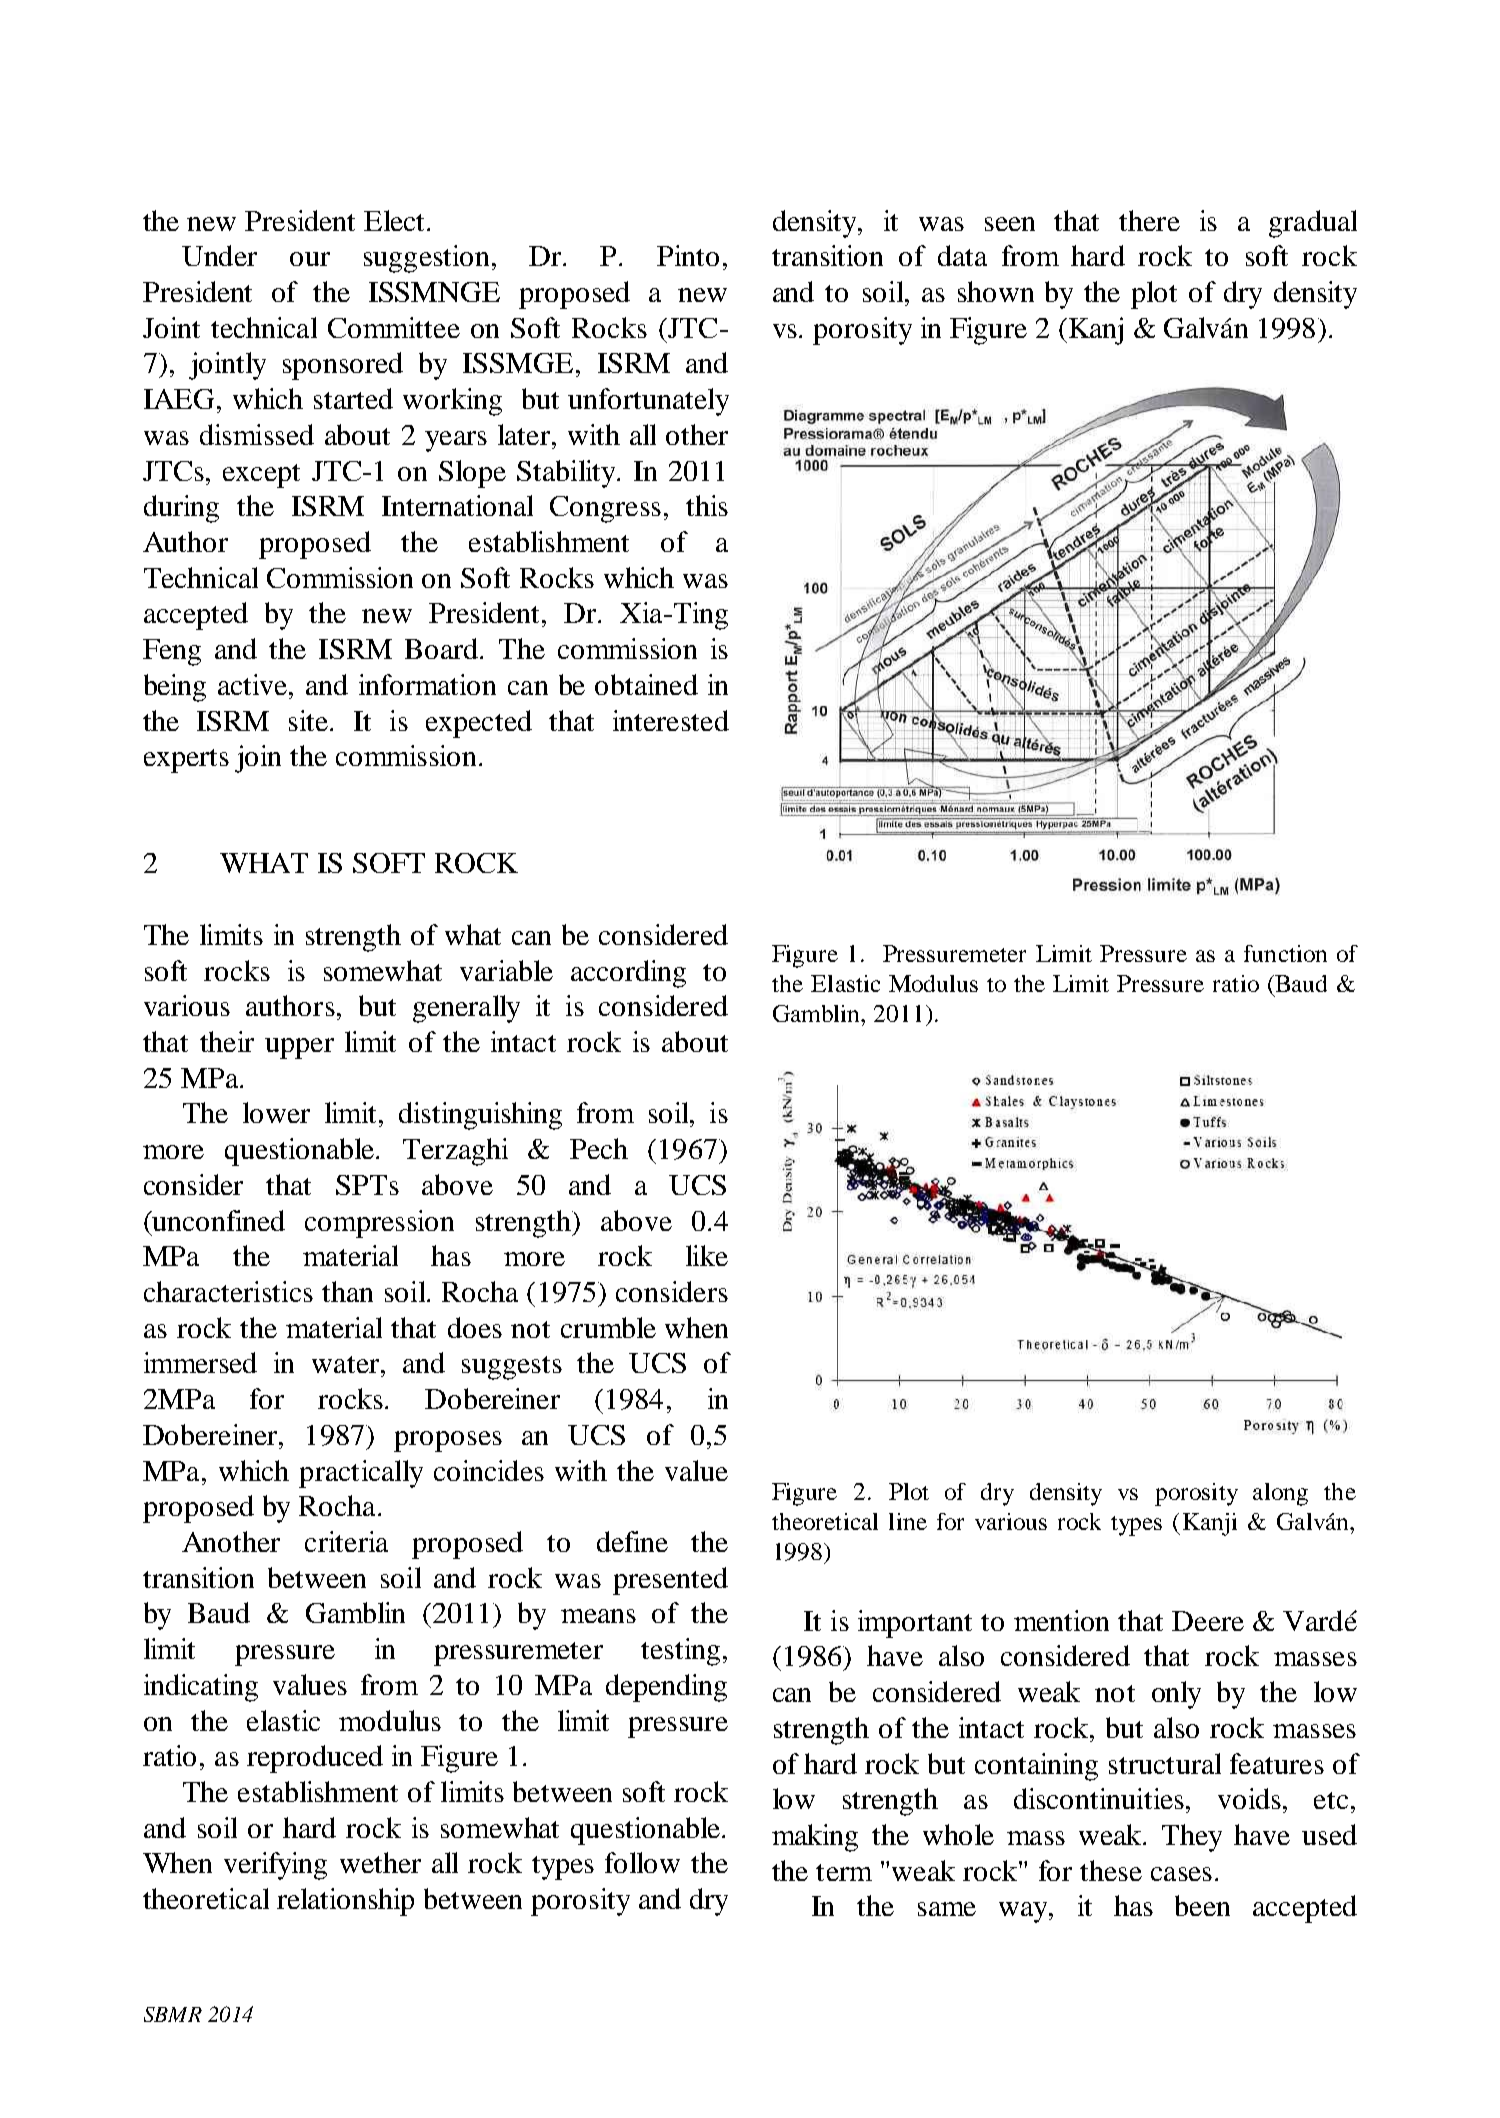 This screenshot has height=2118, width=1500. I want to click on along, so click(1280, 1494).
